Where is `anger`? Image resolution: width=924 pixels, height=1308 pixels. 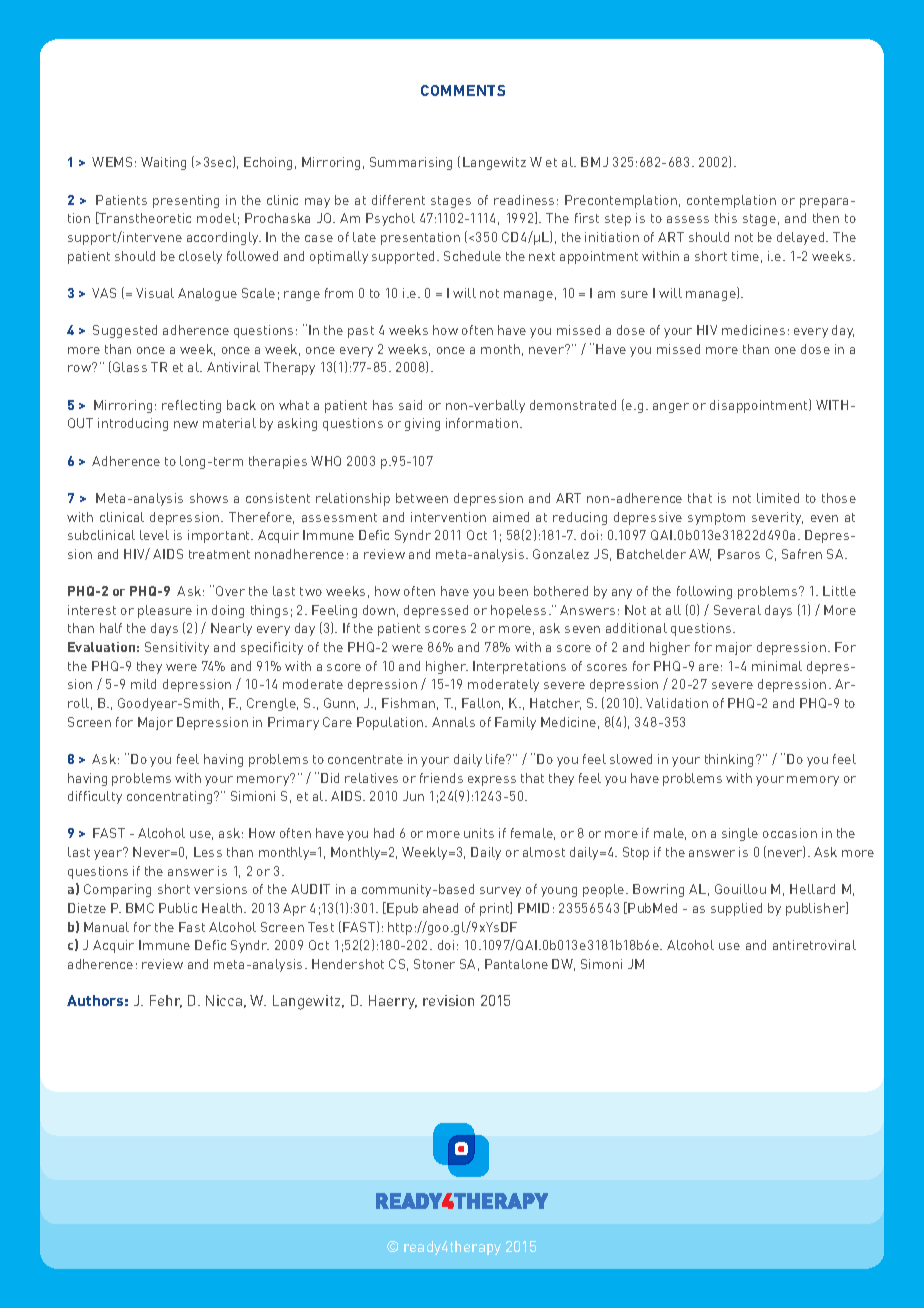
anger is located at coordinates (671, 408).
